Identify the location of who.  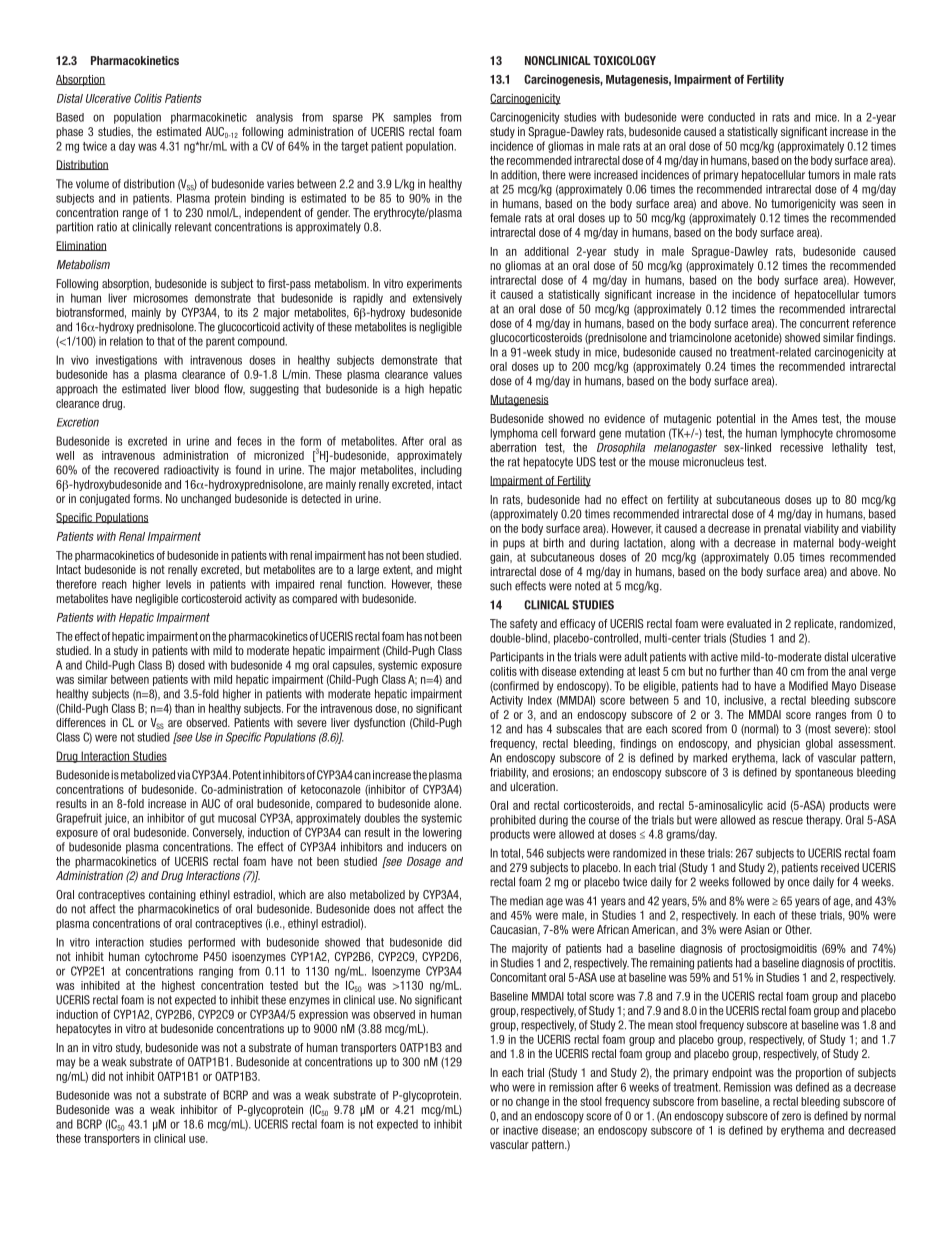
(499, 1087).
